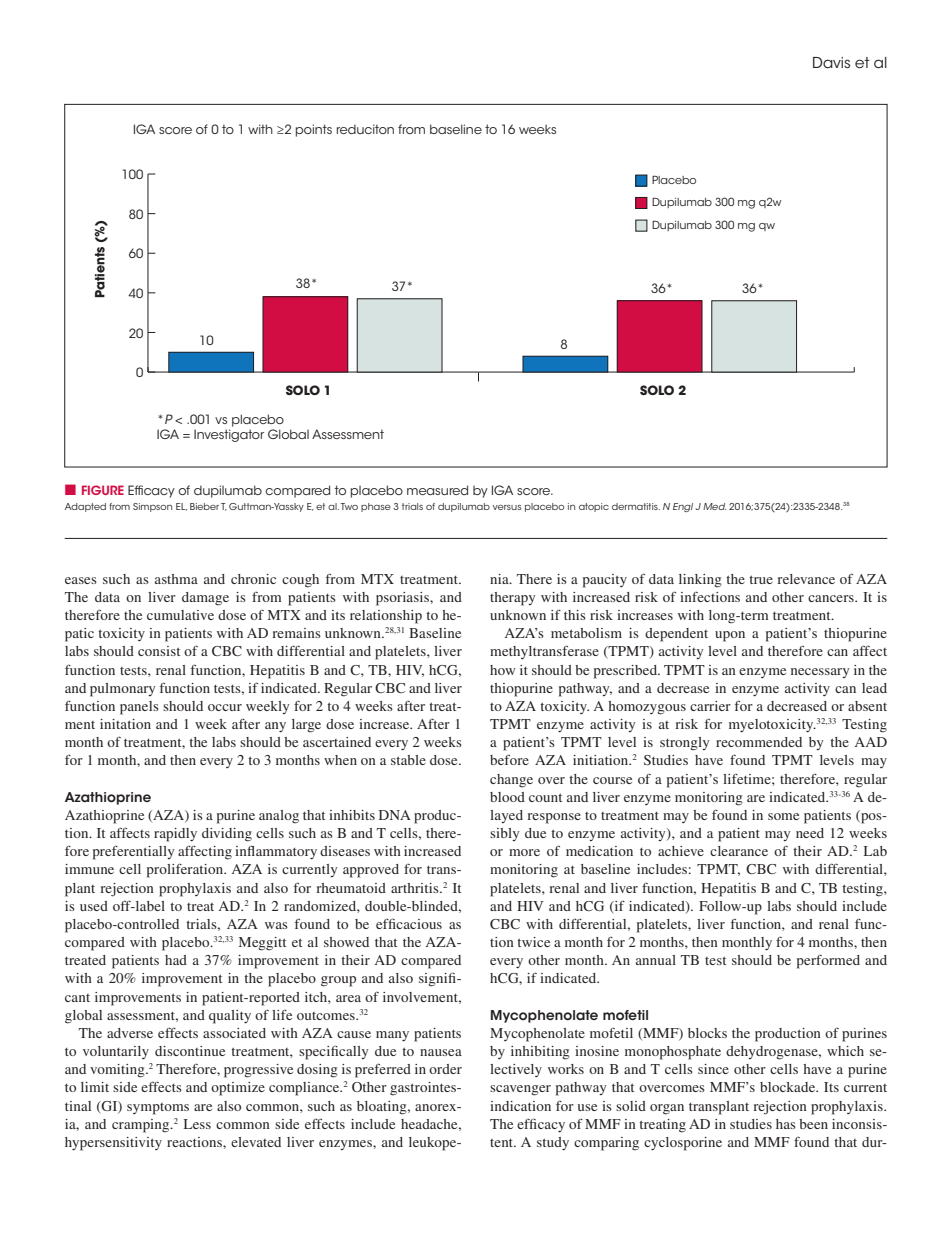 The height and width of the document is (1237, 952). What do you see at coordinates (683, 507) in the document?
I see `Engl` at bounding box center [683, 507].
